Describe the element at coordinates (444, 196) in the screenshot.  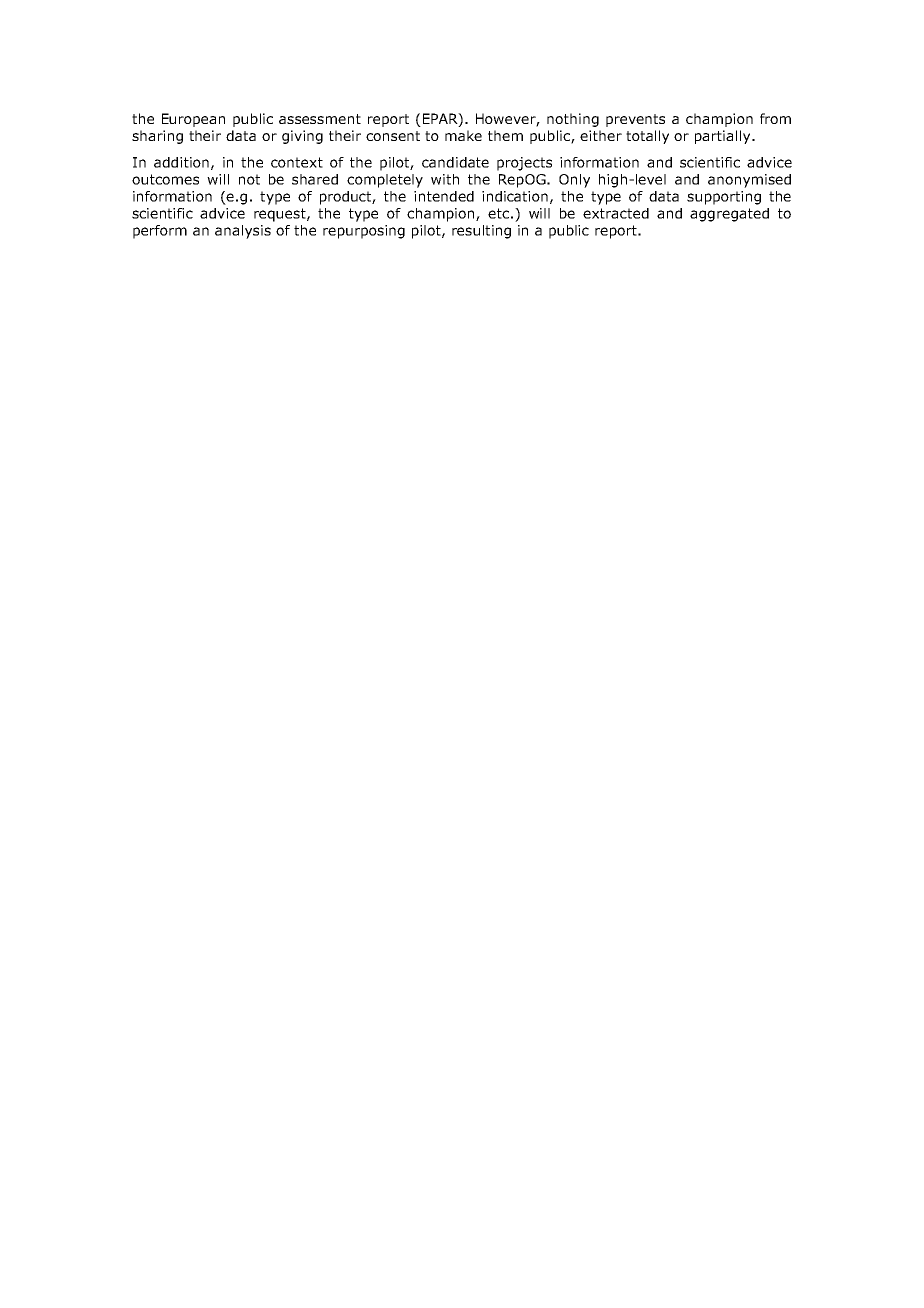
I see `intended` at that location.
